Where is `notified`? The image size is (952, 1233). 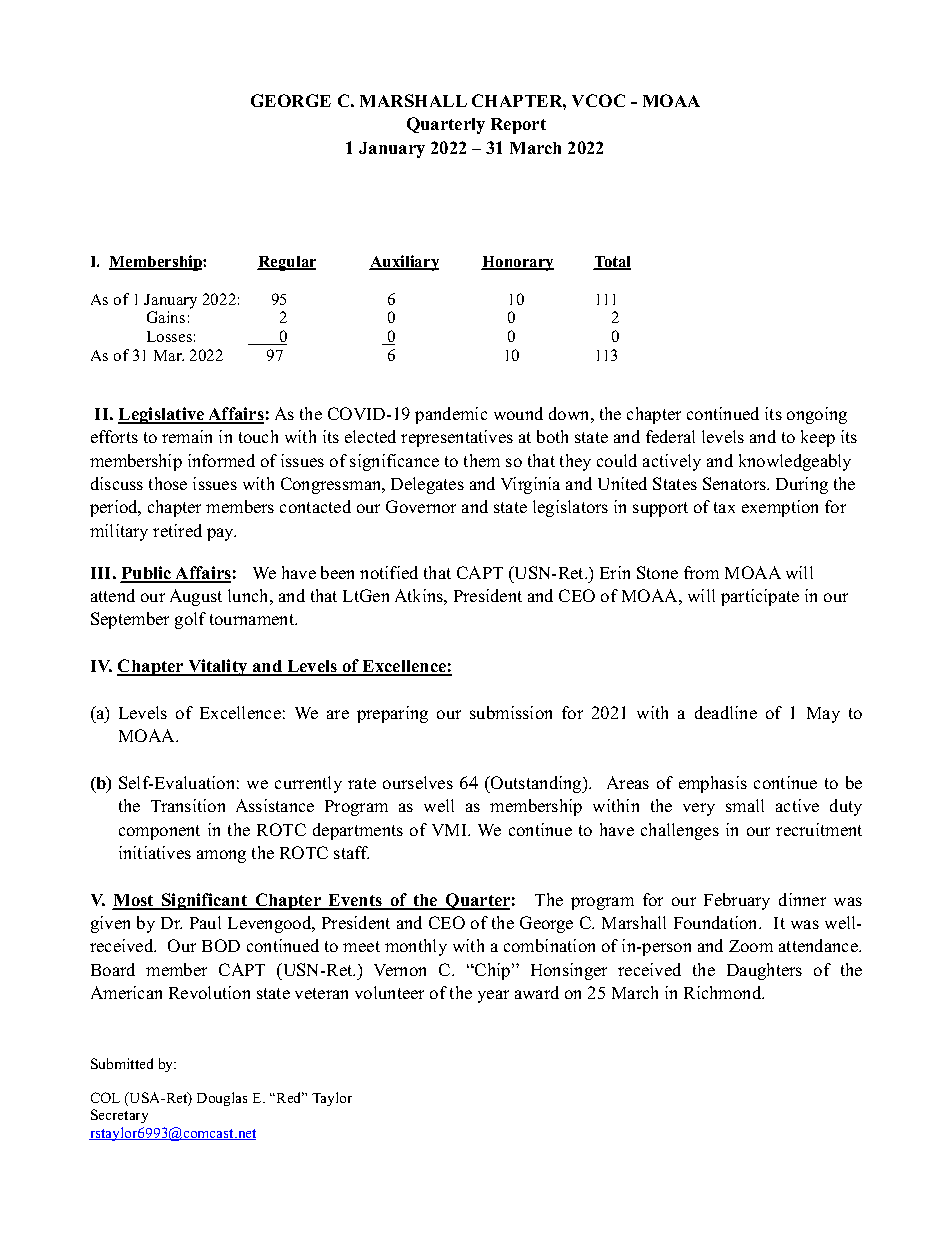 notified is located at coordinates (389, 572).
